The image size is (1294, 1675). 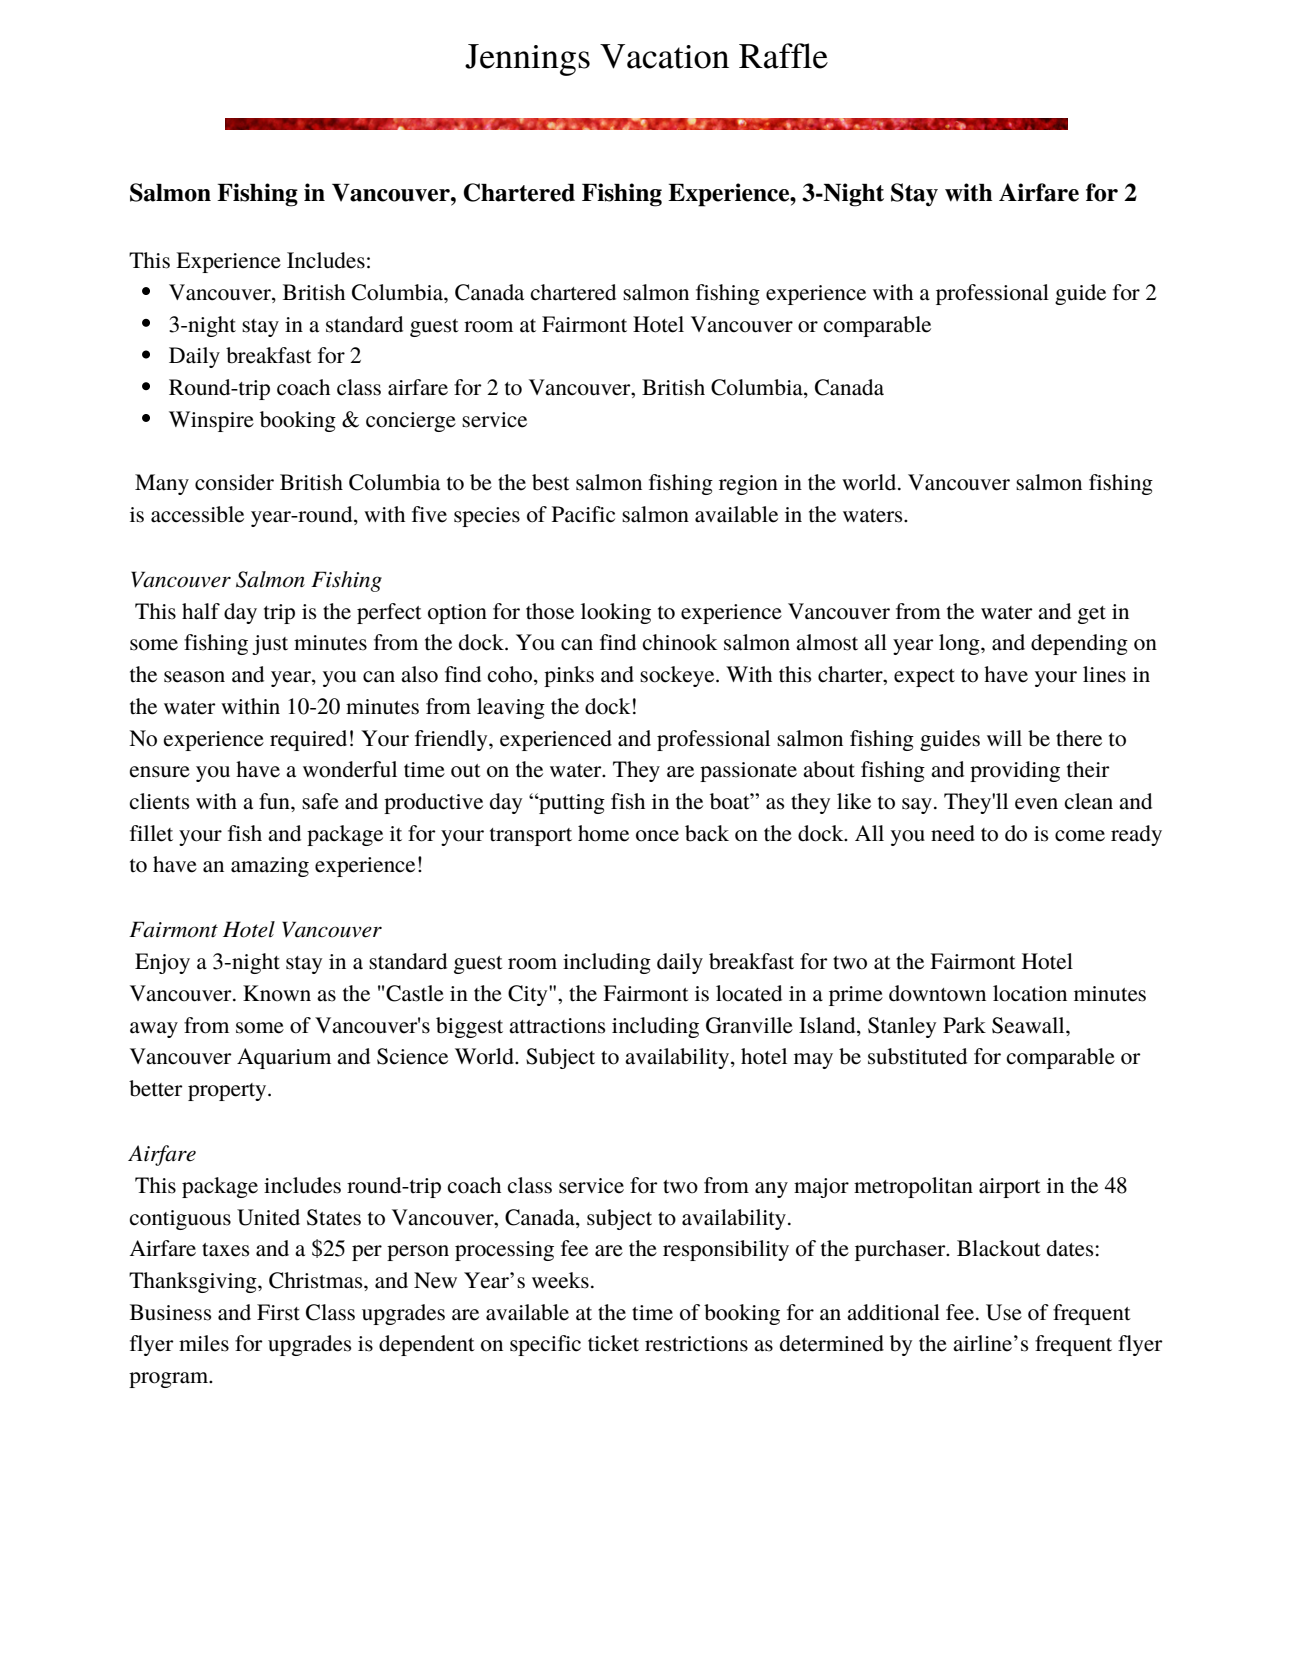 What do you see at coordinates (664, 56) in the page?
I see `Vacation` at bounding box center [664, 56].
